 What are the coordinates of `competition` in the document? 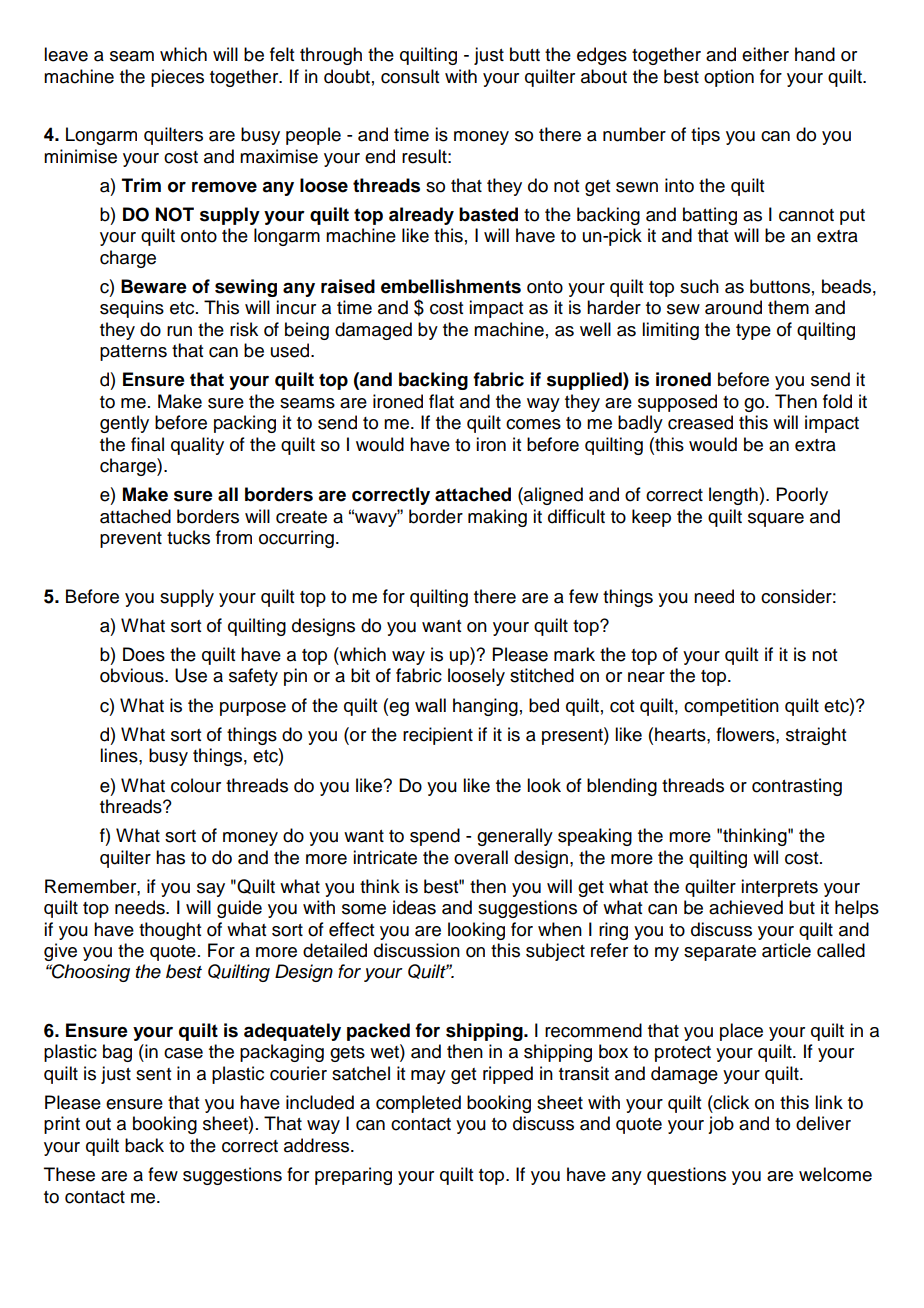 It's located at (731, 707).
